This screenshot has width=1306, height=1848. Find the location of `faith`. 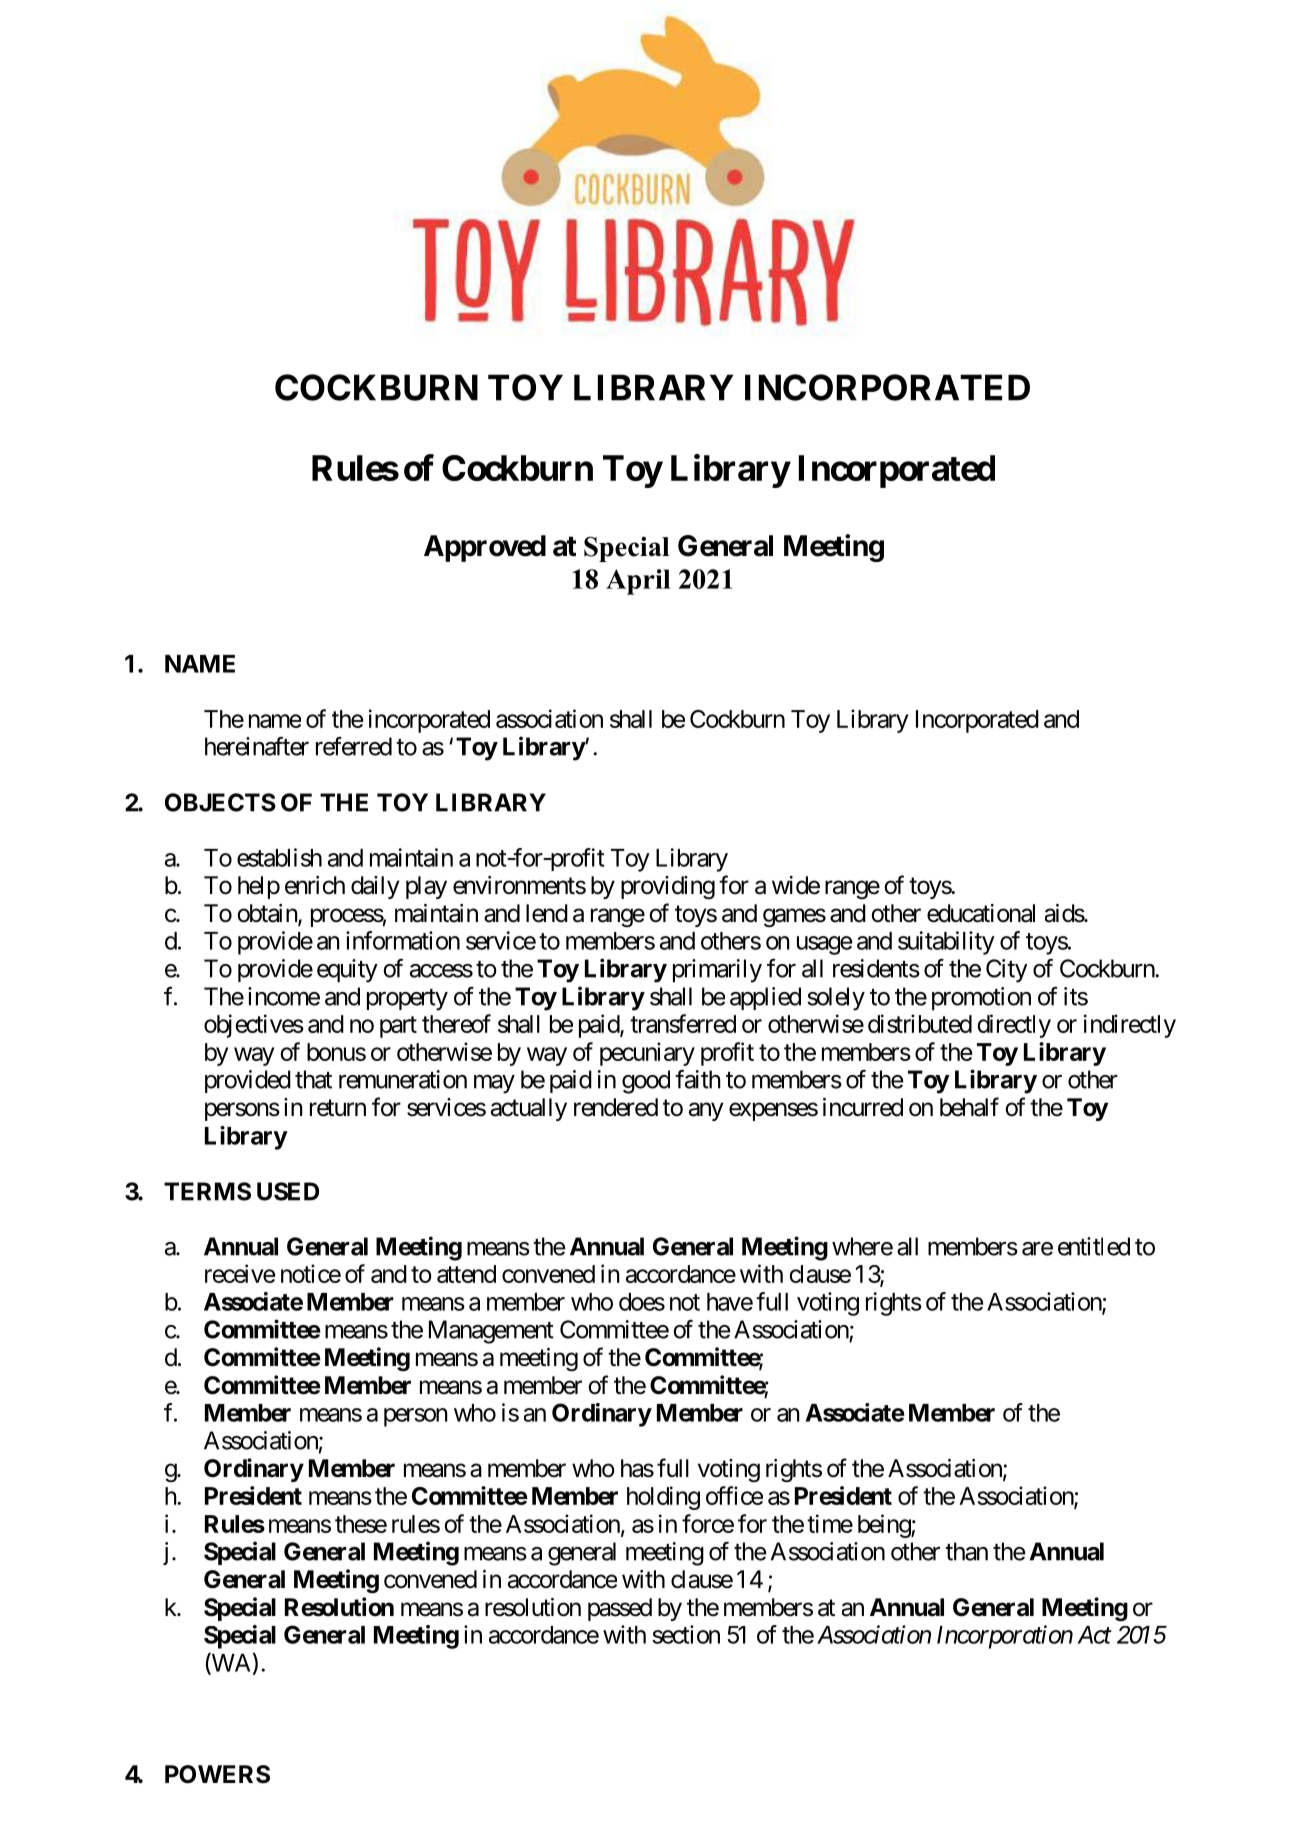

faith is located at coordinates (698, 1079).
